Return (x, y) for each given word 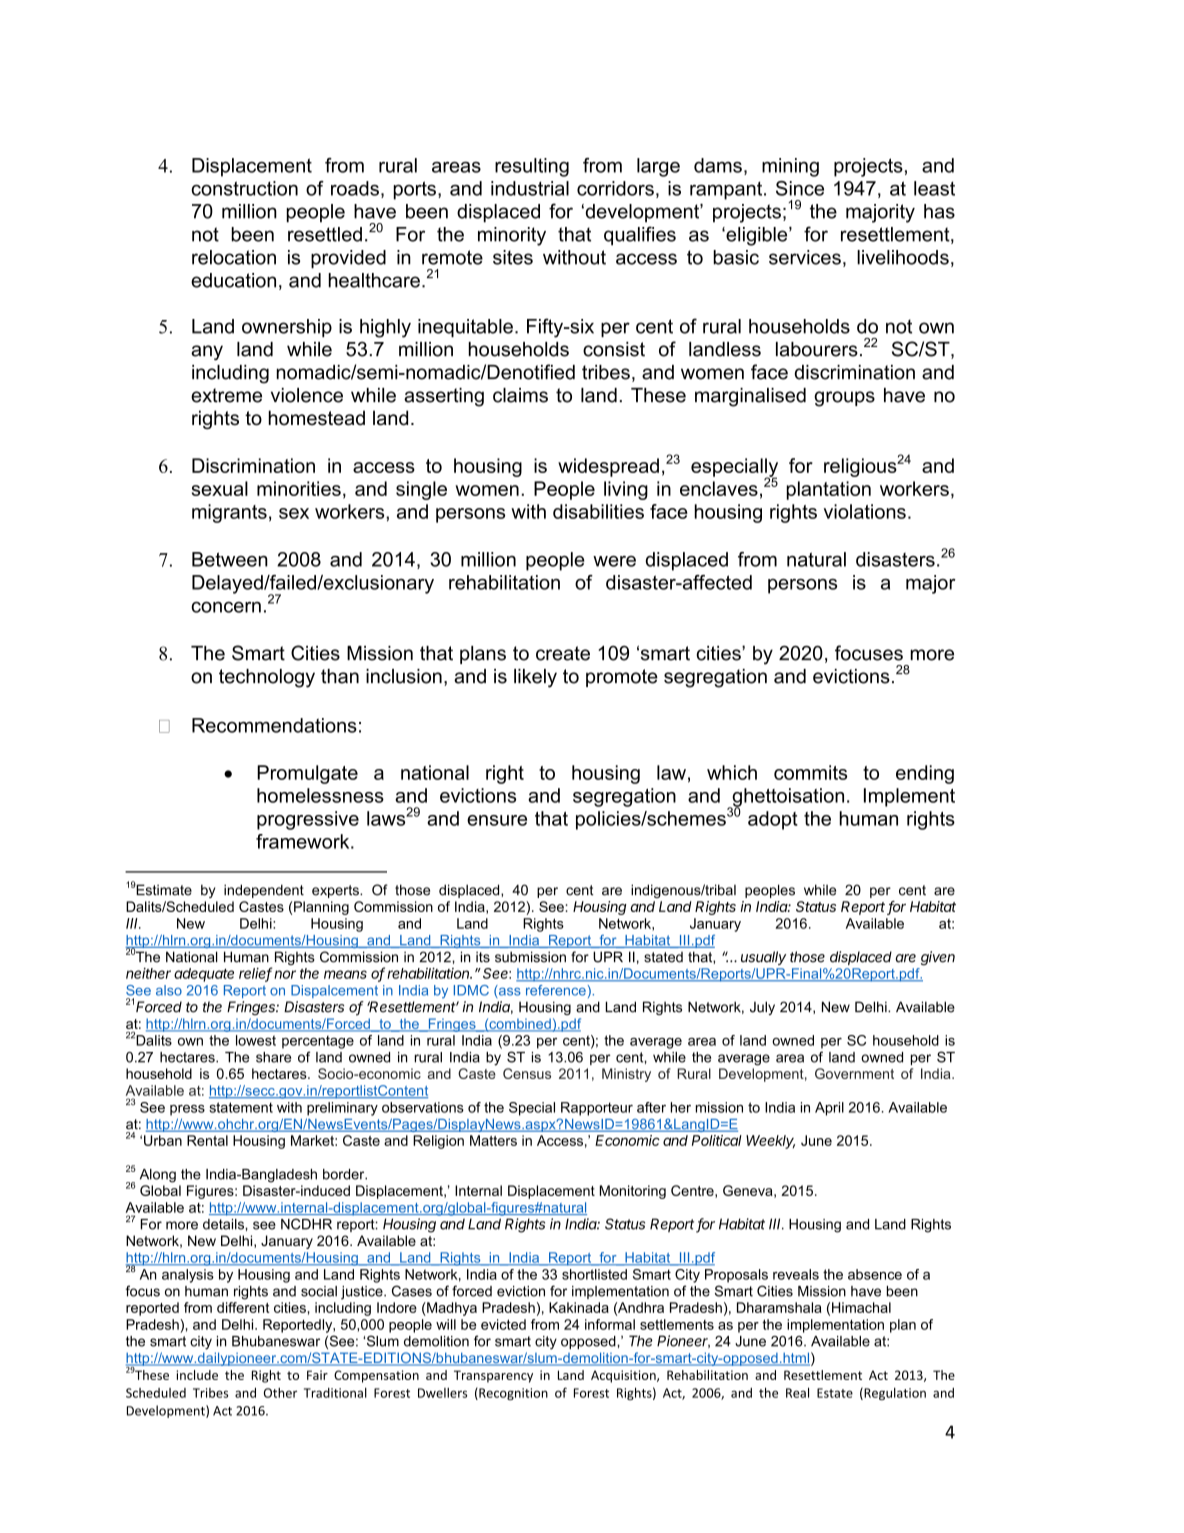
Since (800, 188)
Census (527, 1073)
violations (865, 511)
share (273, 1057)
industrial (530, 188)
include (197, 1375)
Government (854, 1073)
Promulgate (307, 774)
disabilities (598, 511)
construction (244, 188)
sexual (220, 488)
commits (810, 772)
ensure (497, 820)
